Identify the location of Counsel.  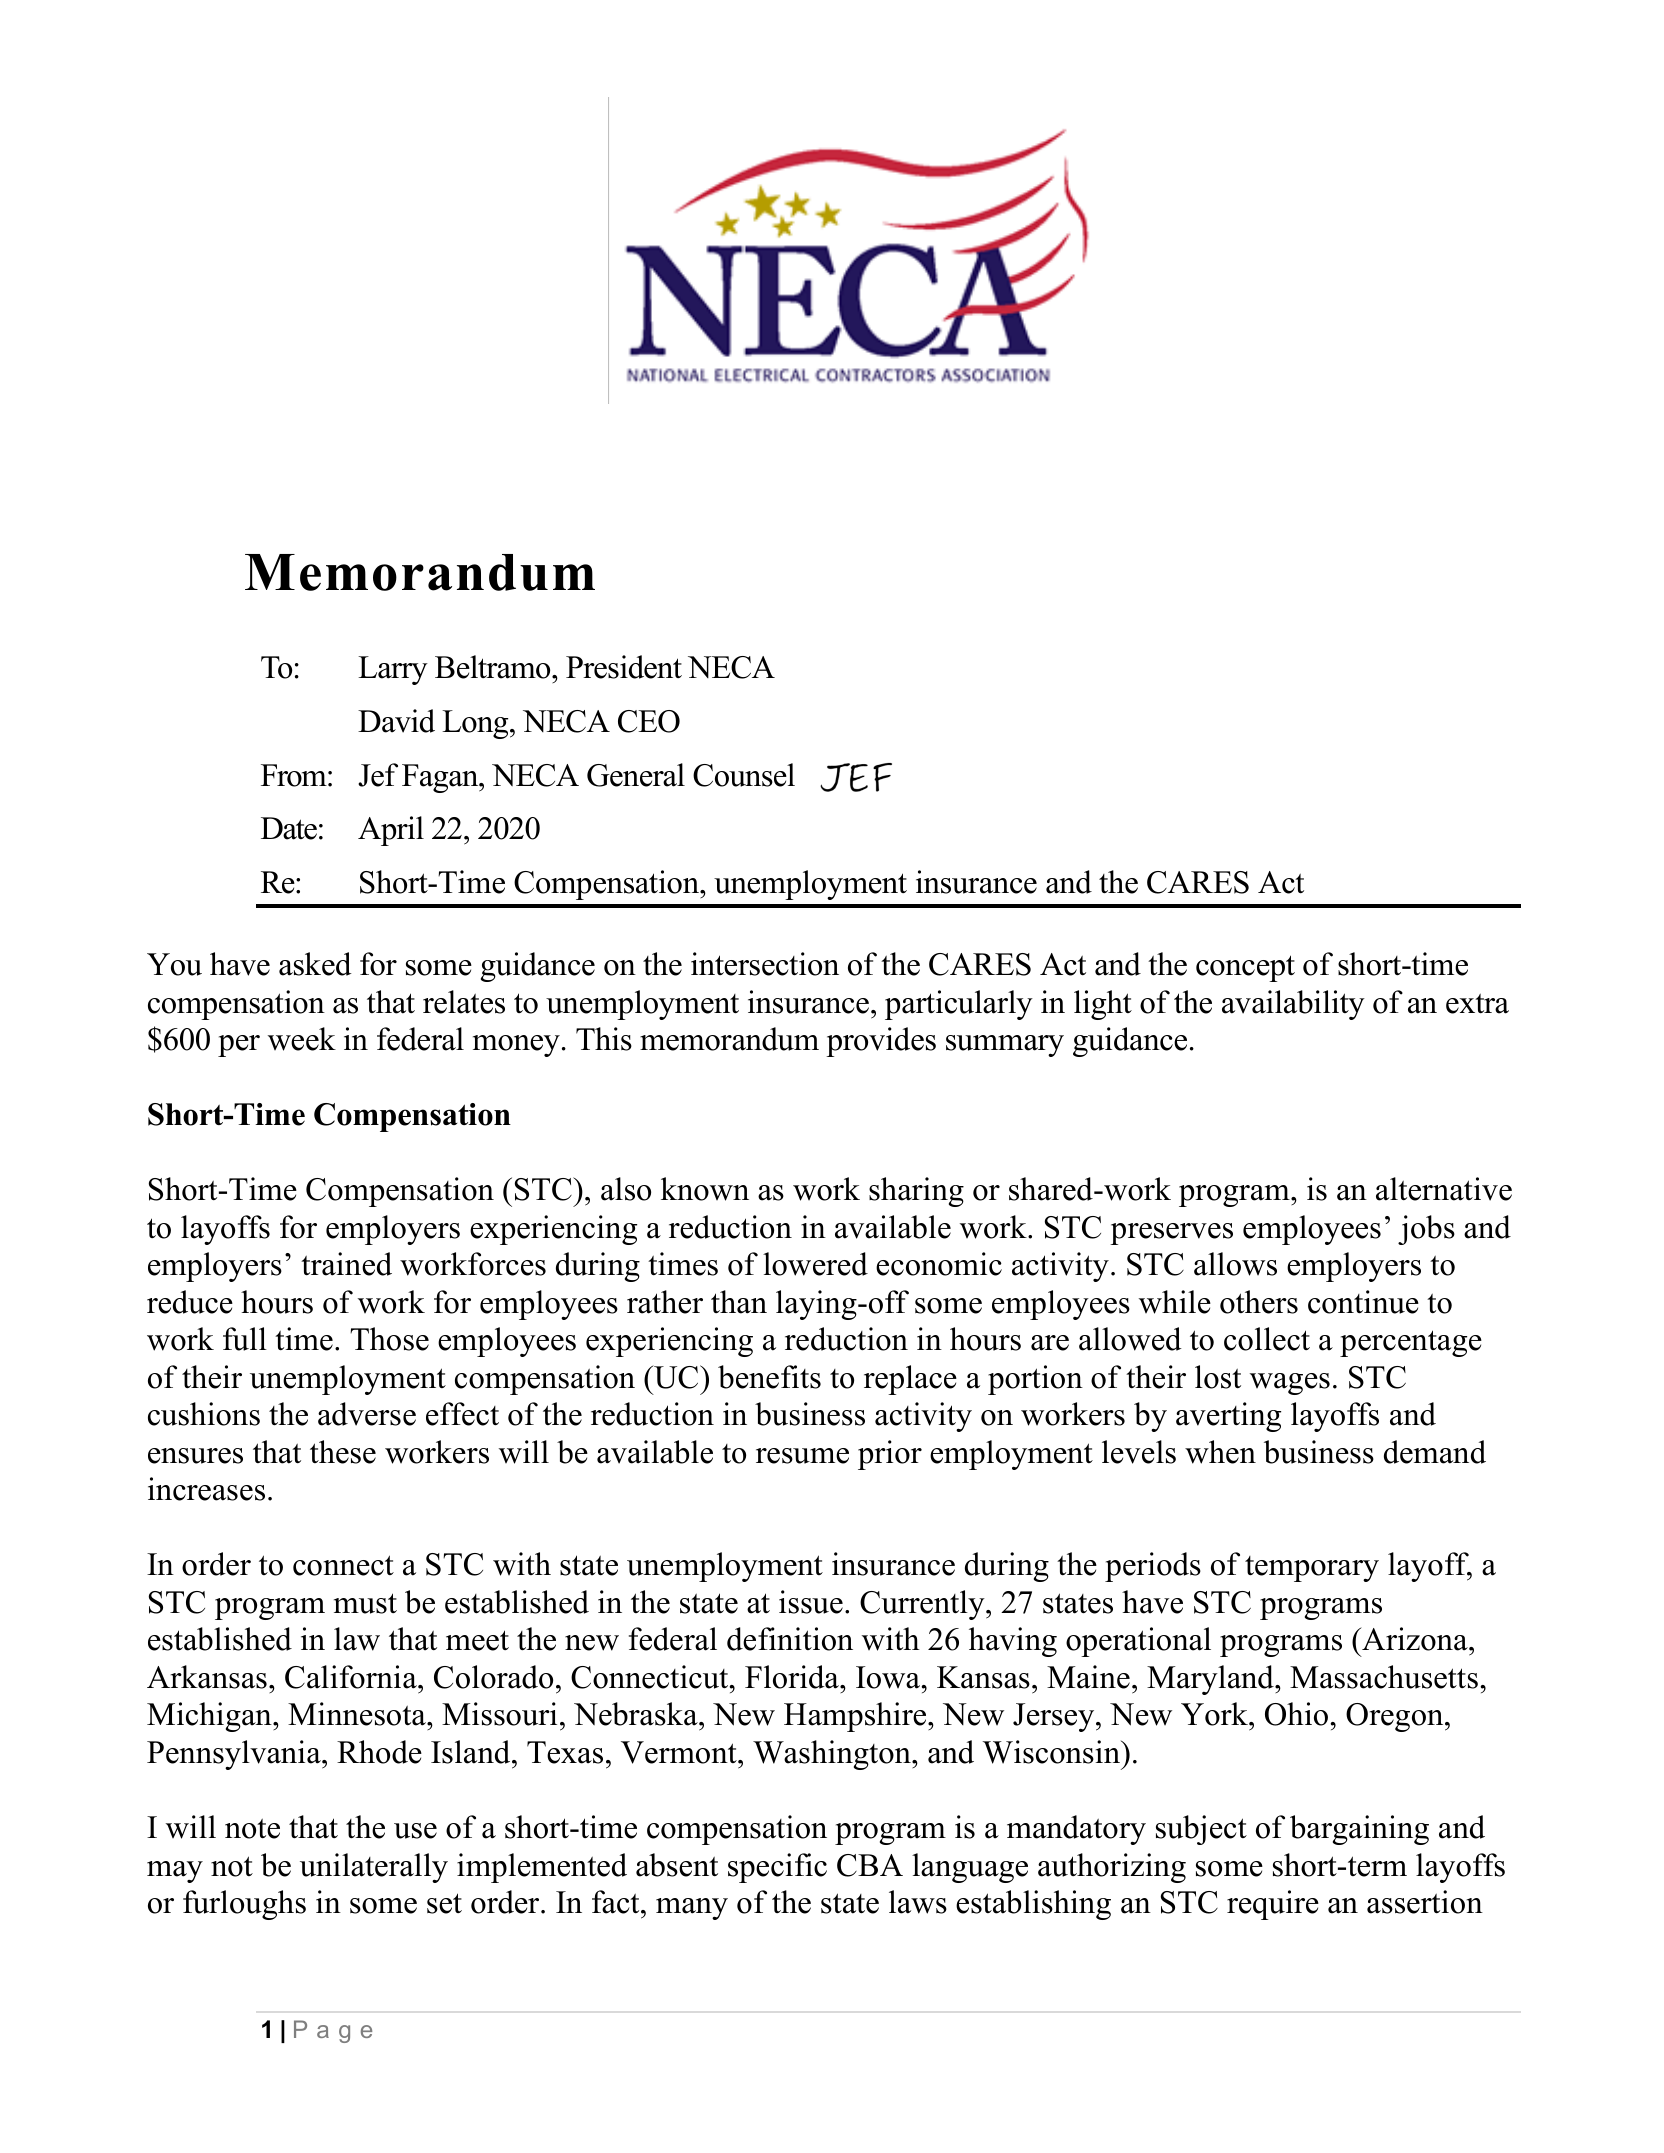
(744, 775).
